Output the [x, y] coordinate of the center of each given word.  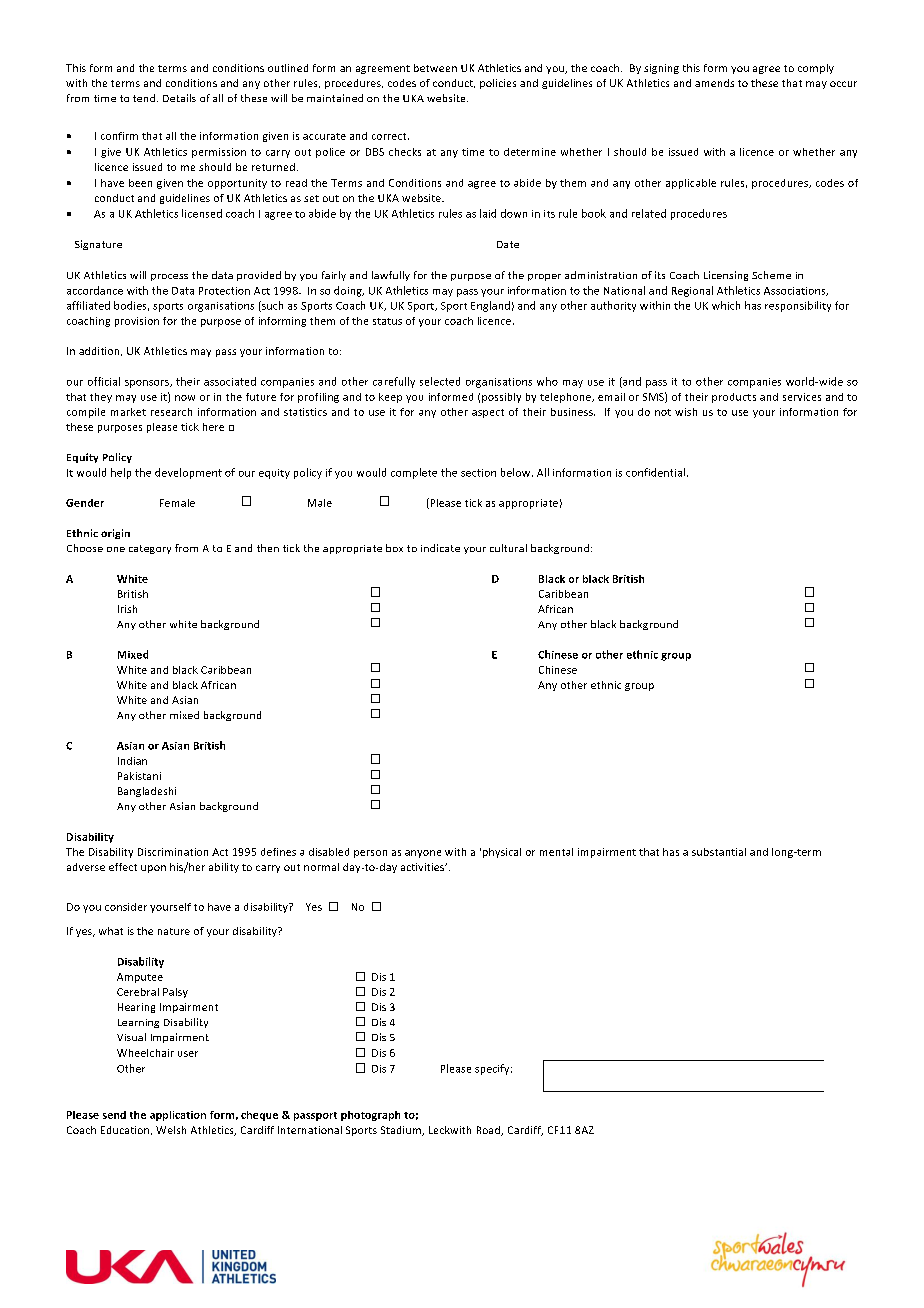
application [178, 1116]
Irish [127, 609]
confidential [655, 472]
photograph [370, 1116]
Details [179, 98]
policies [498, 84]
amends [714, 83]
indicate [440, 548]
